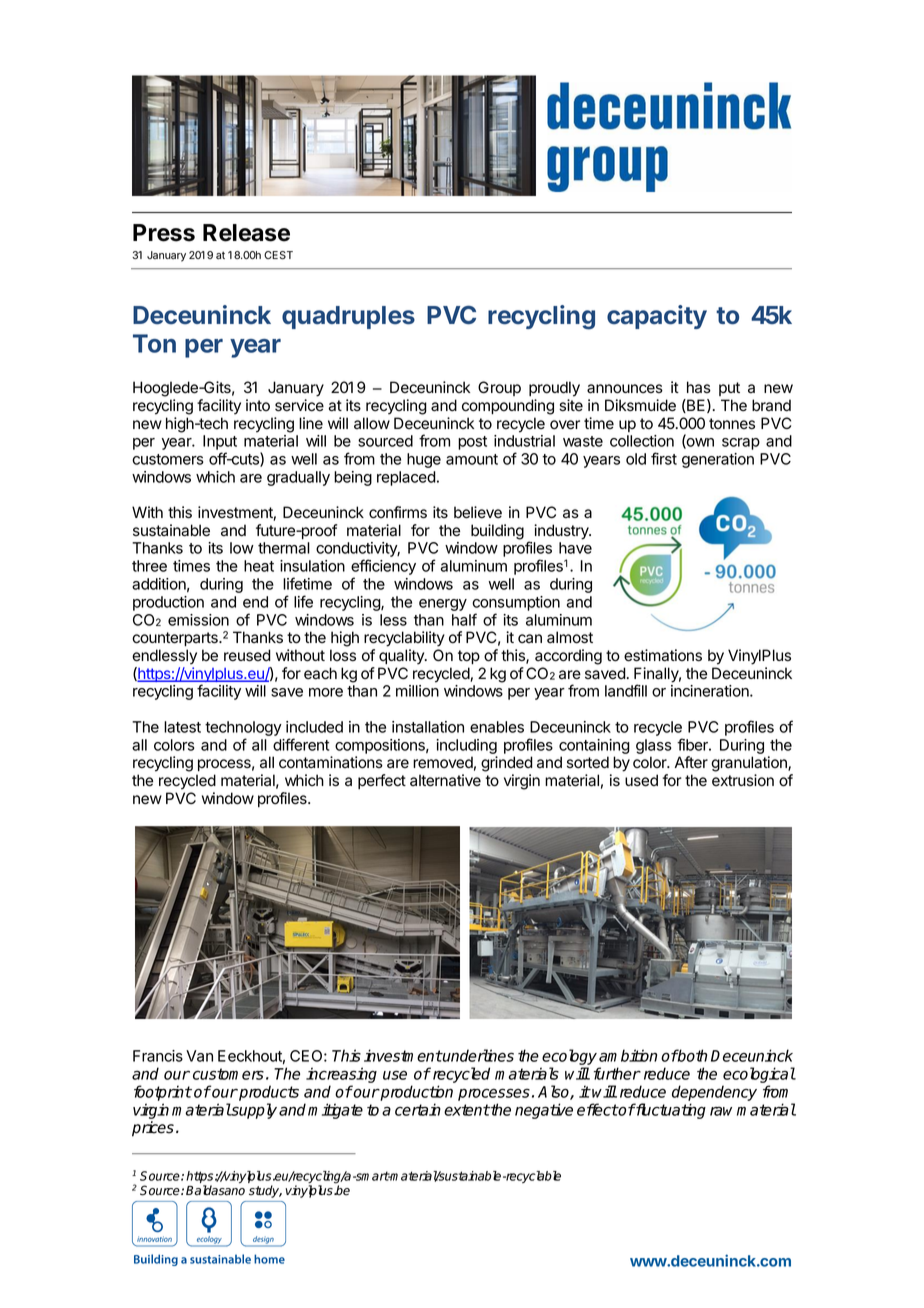 This screenshot has width=924, height=1308. Describe the element at coordinates (259, 566) in the screenshot. I see `heat` at that location.
